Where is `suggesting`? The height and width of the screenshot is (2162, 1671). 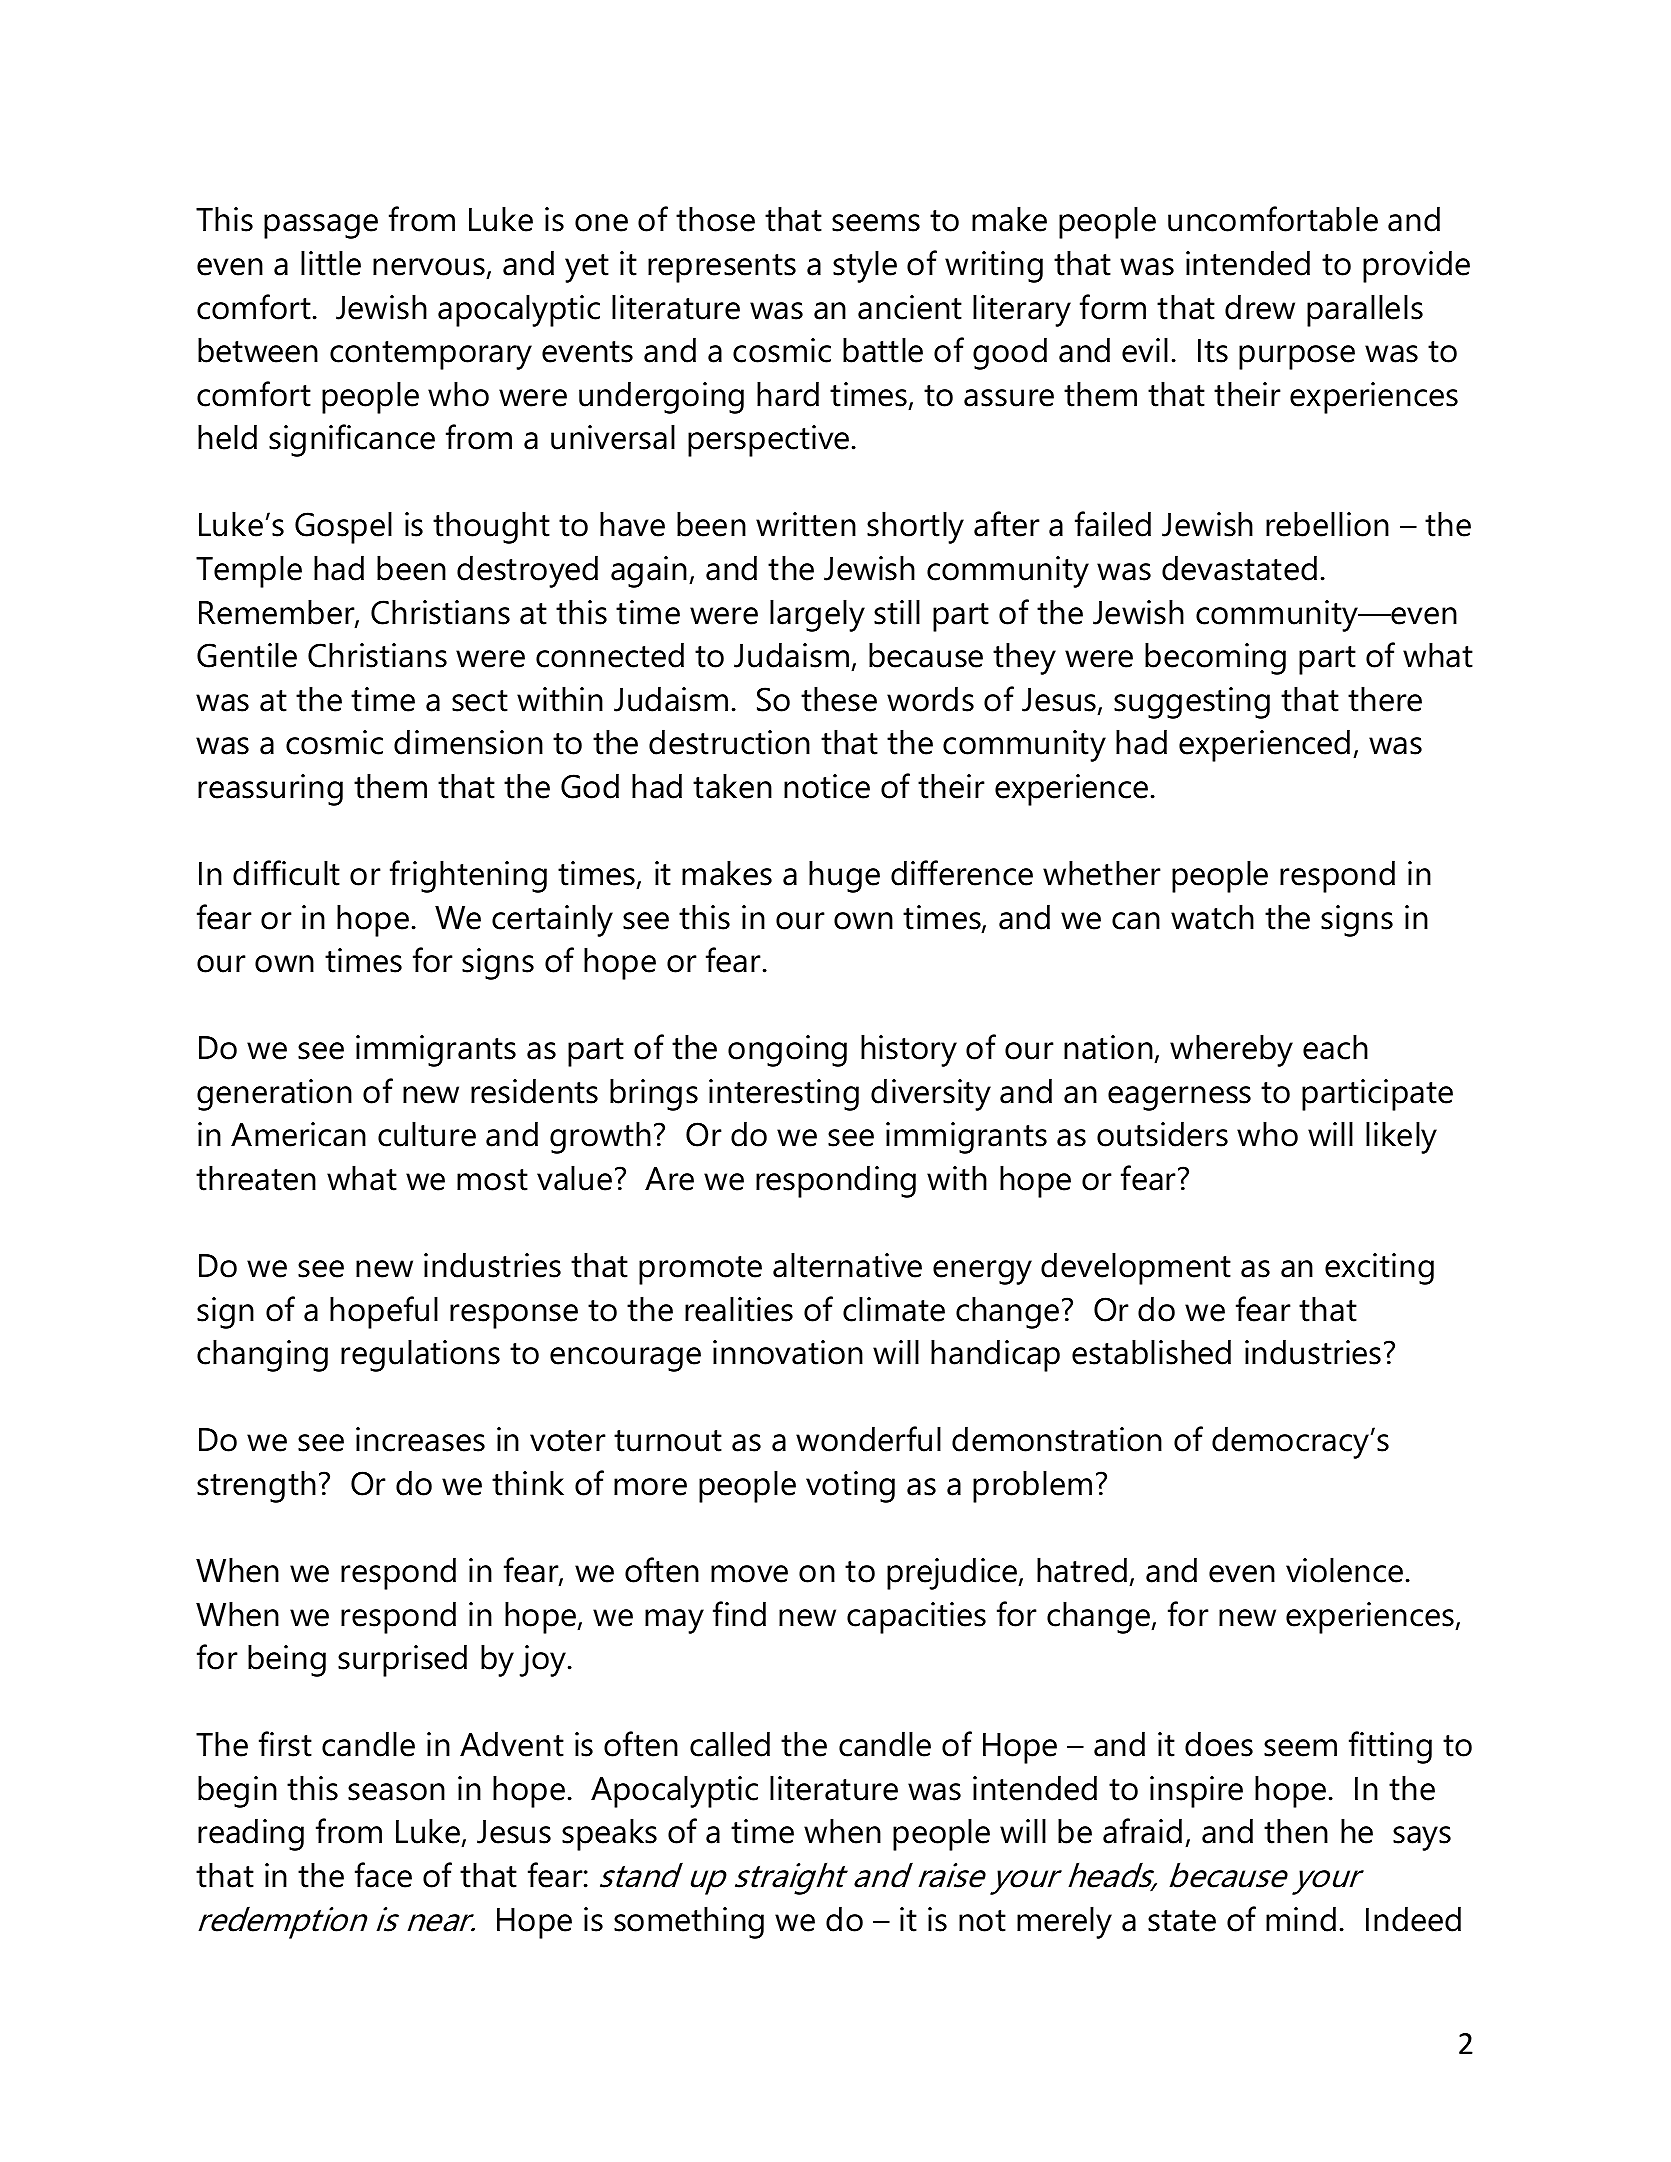 suggesting is located at coordinates (1192, 703).
